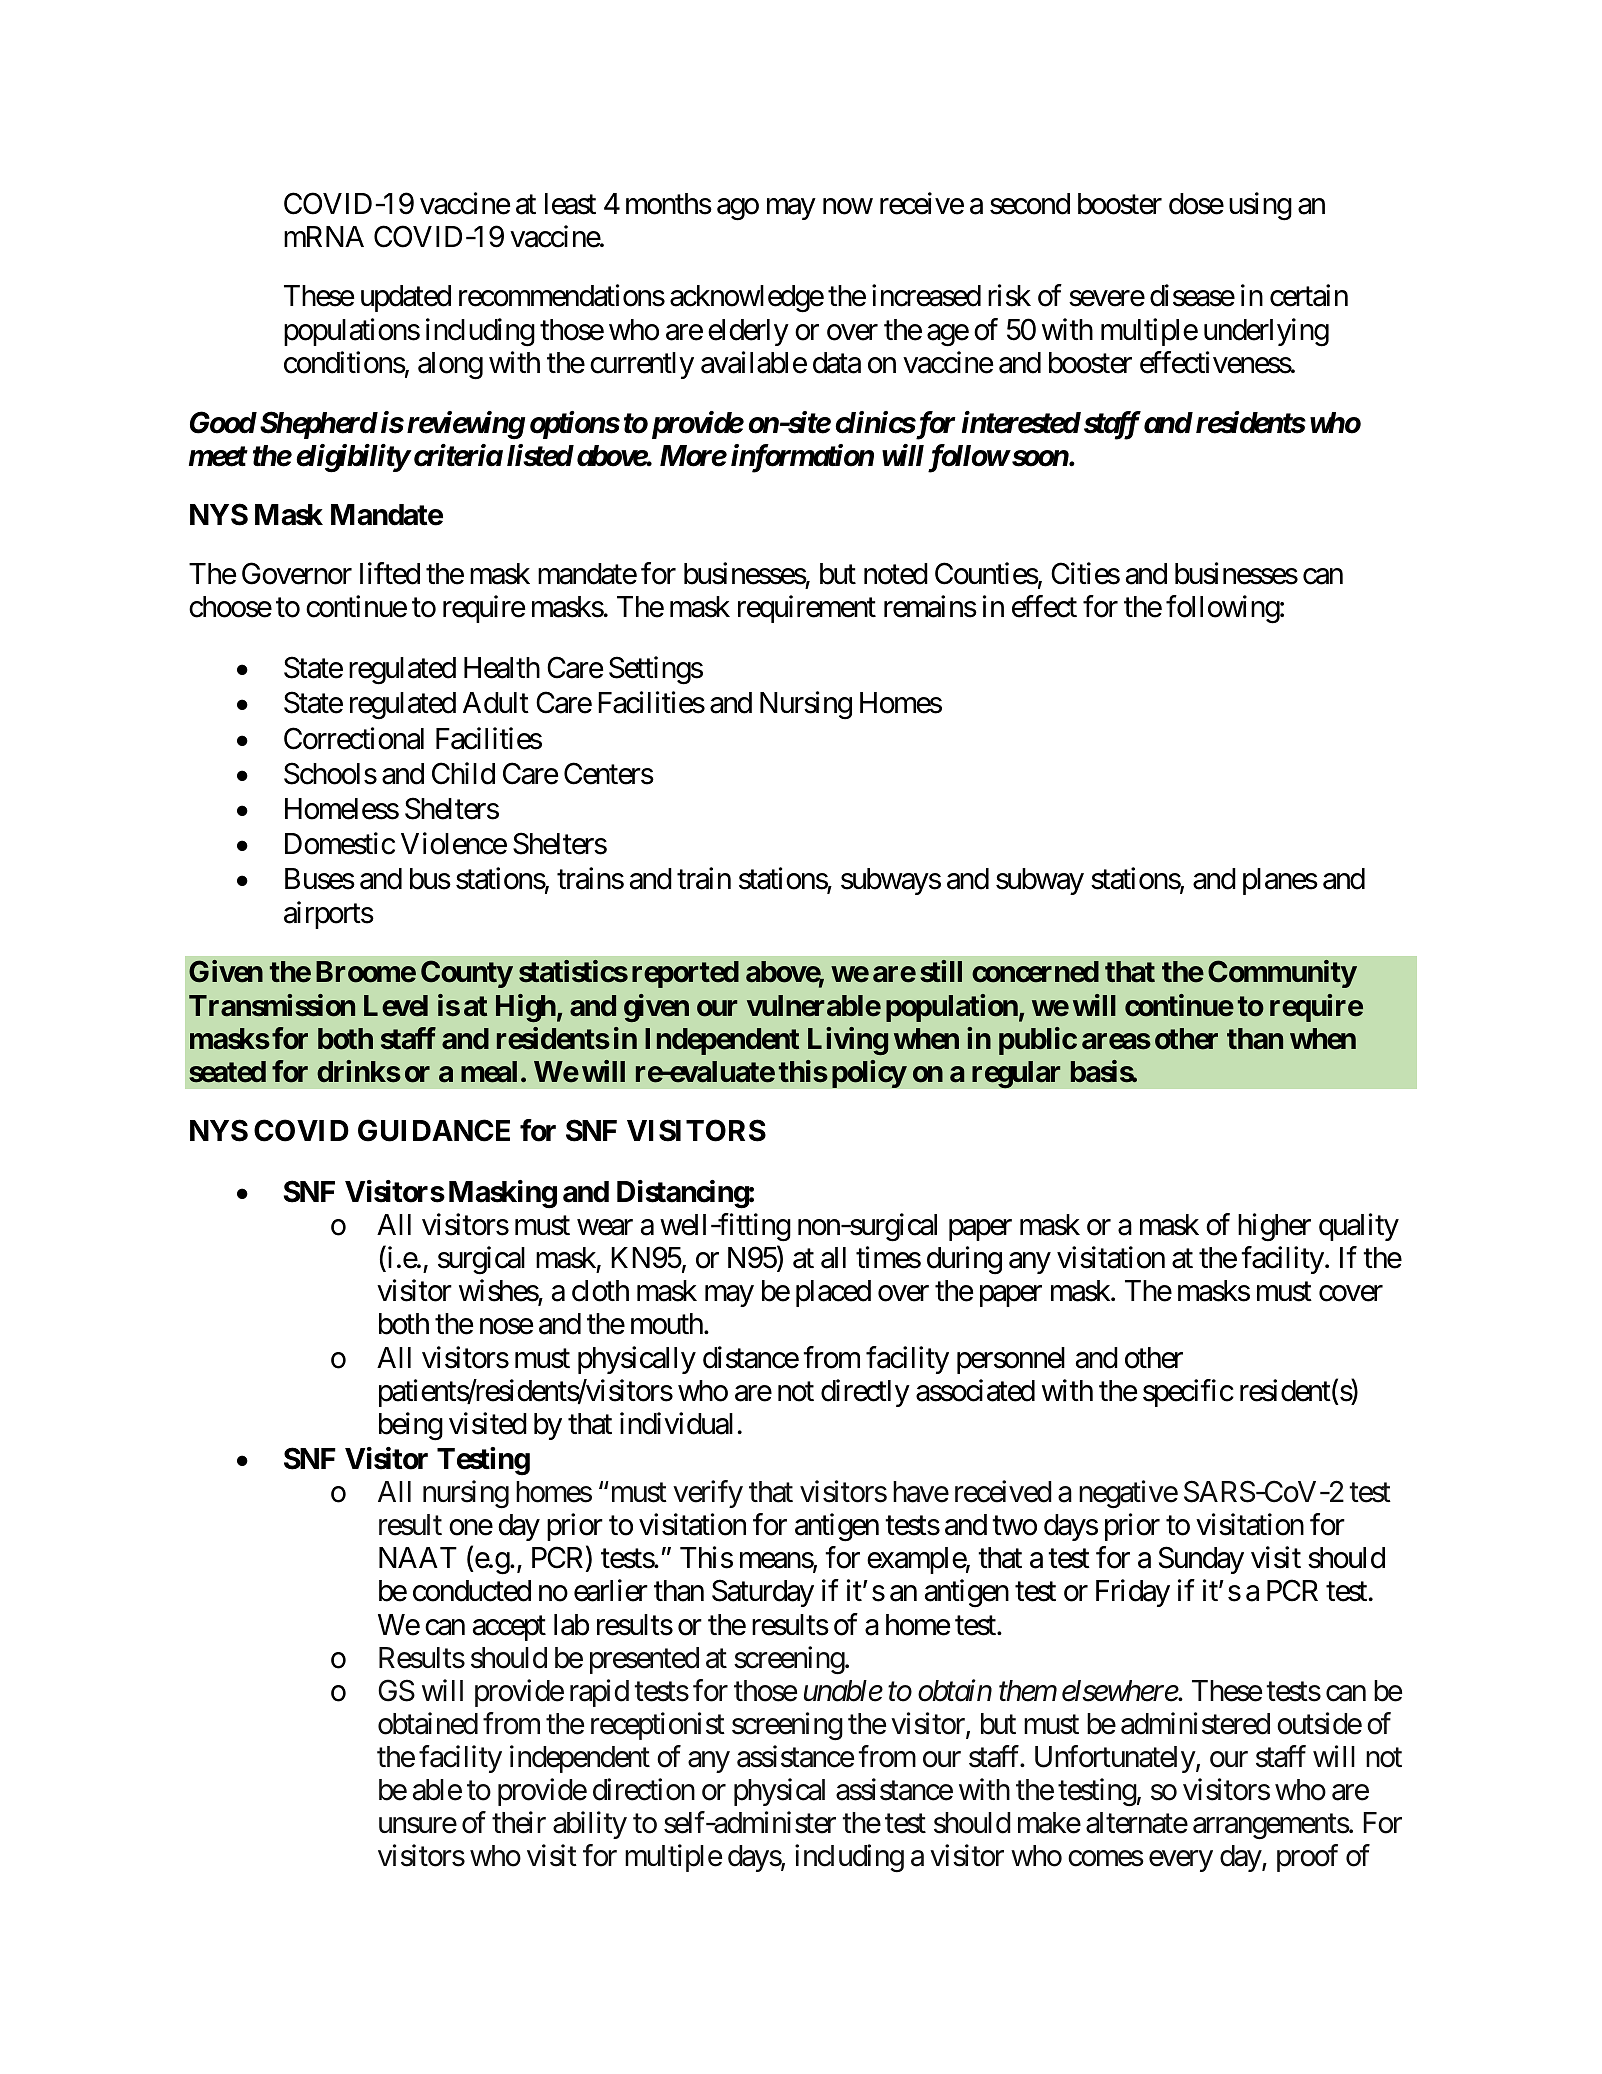 The width and height of the document is (1602, 2074). What do you see at coordinates (434, 1130) in the document?
I see `GUIDANCE` at bounding box center [434, 1130].
